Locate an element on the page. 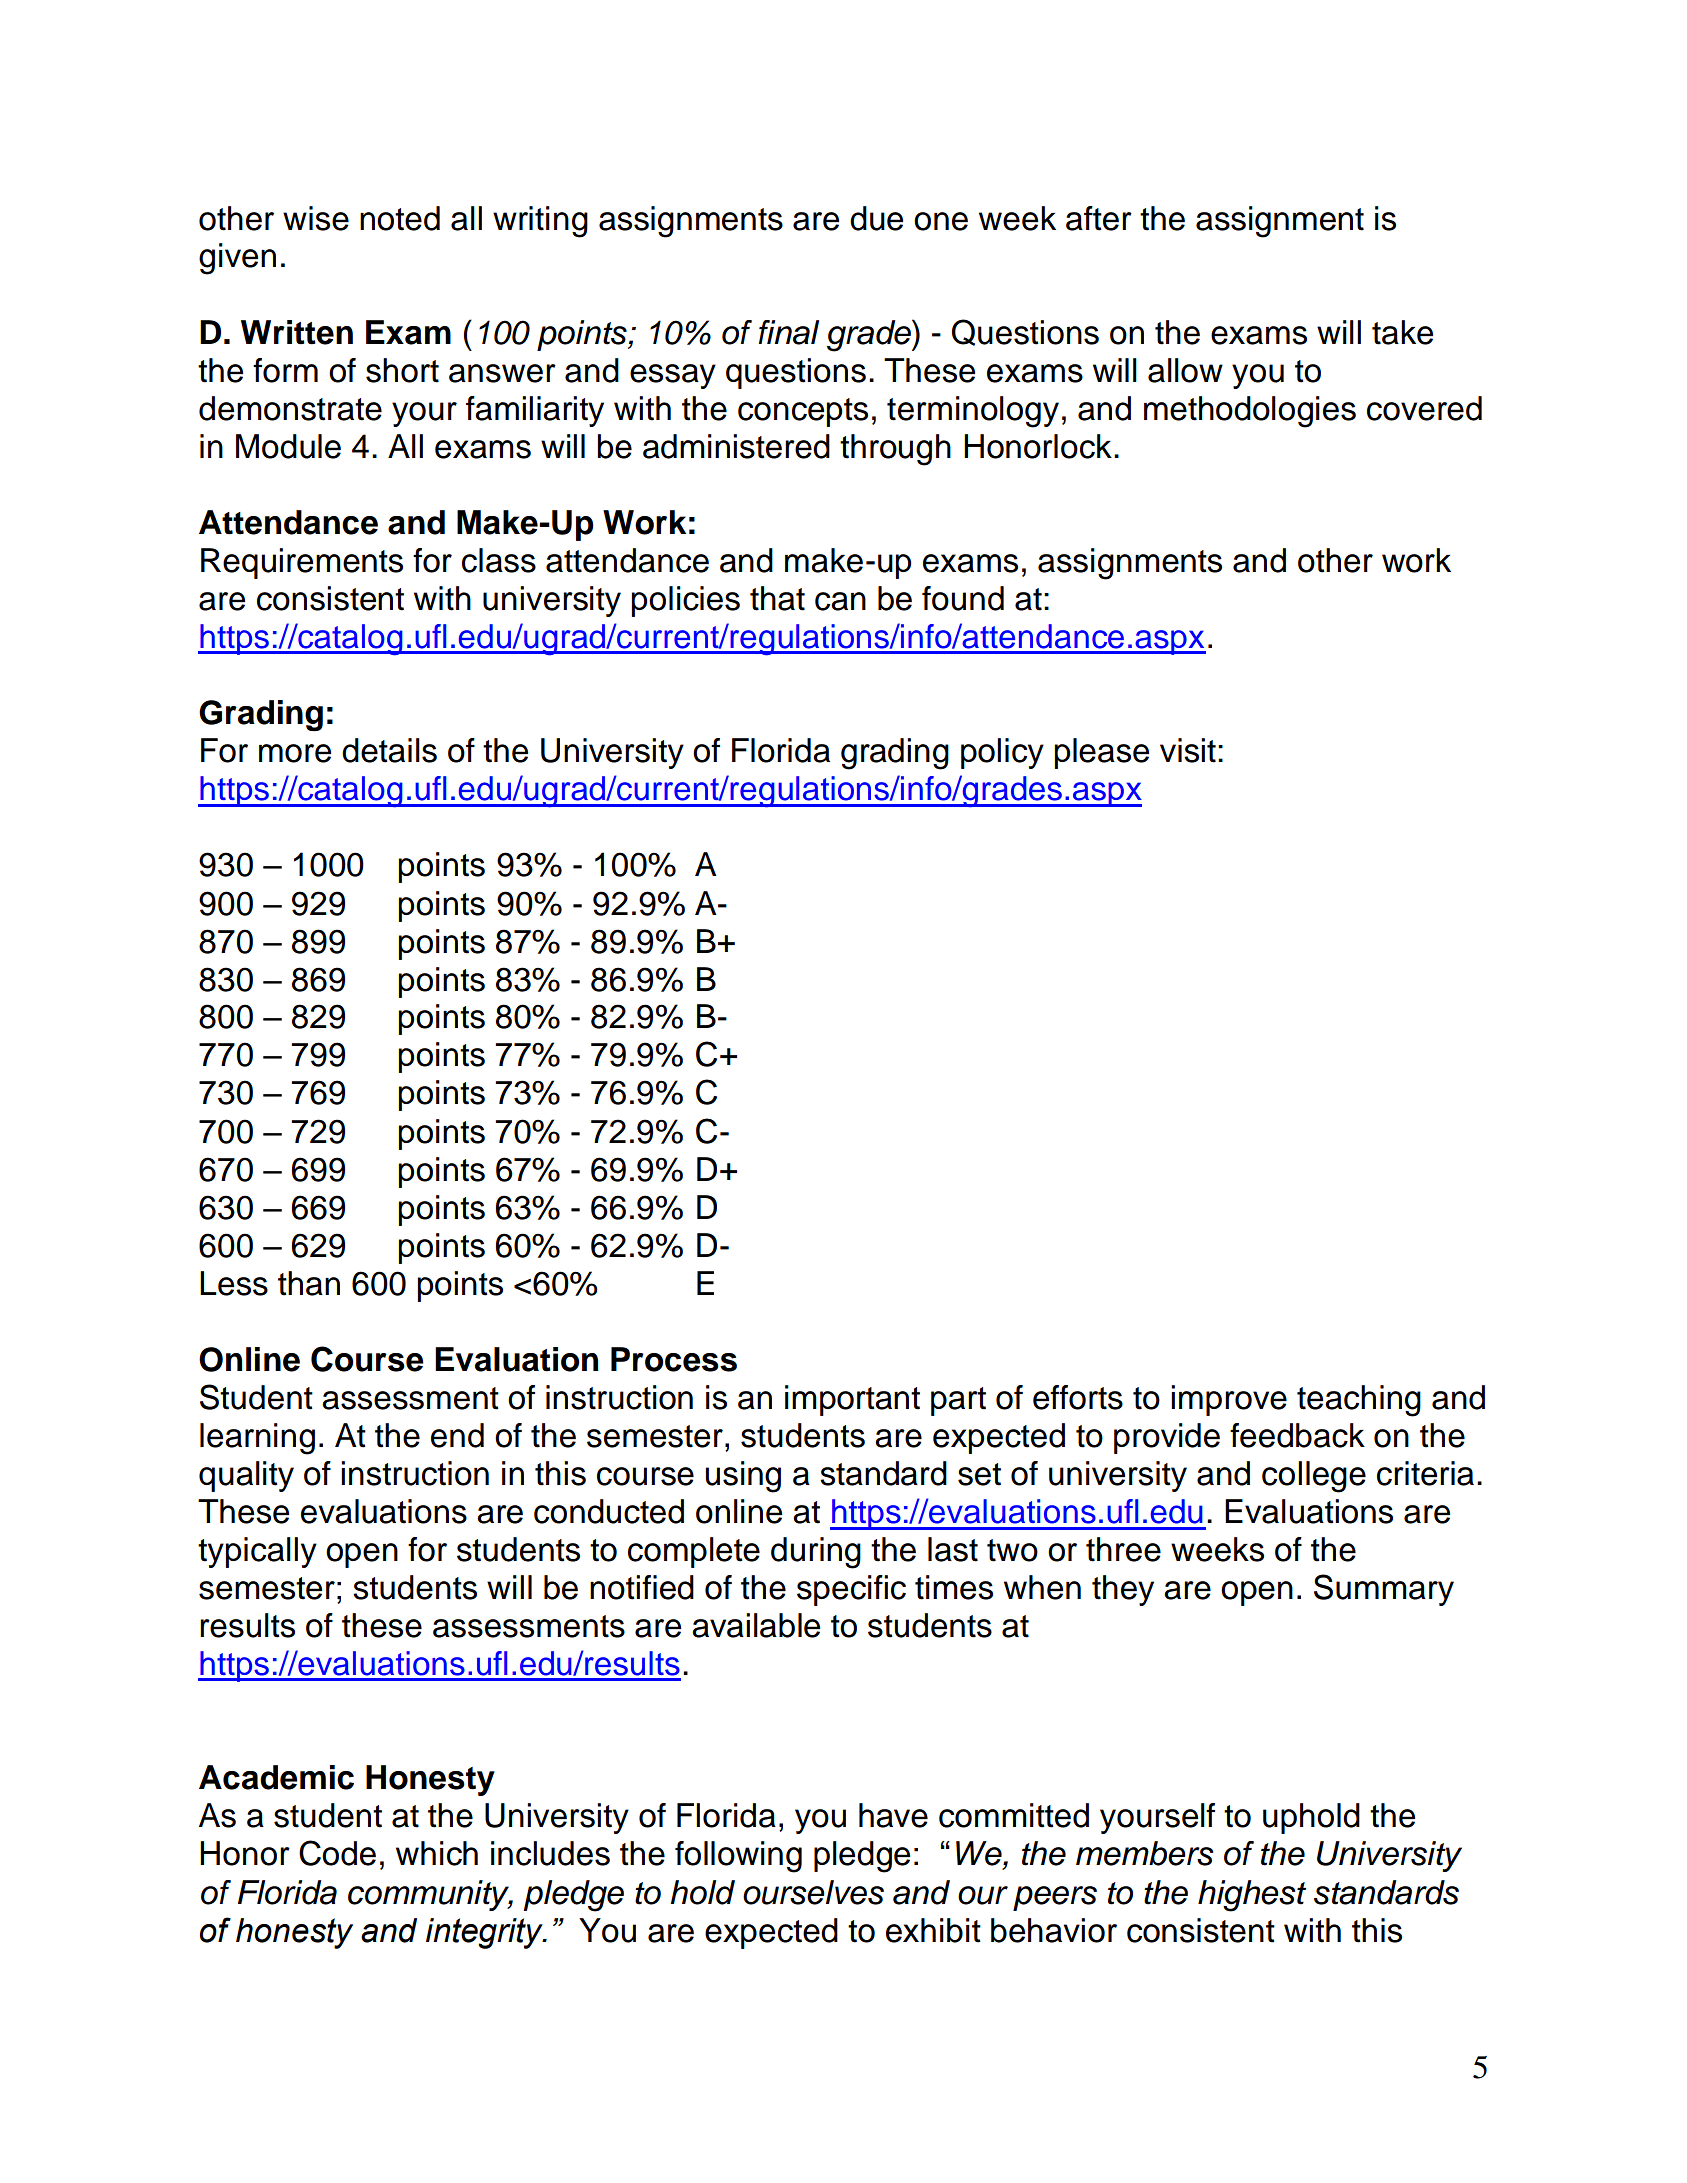 The image size is (1687, 2183). improve is located at coordinates (1229, 1400).
